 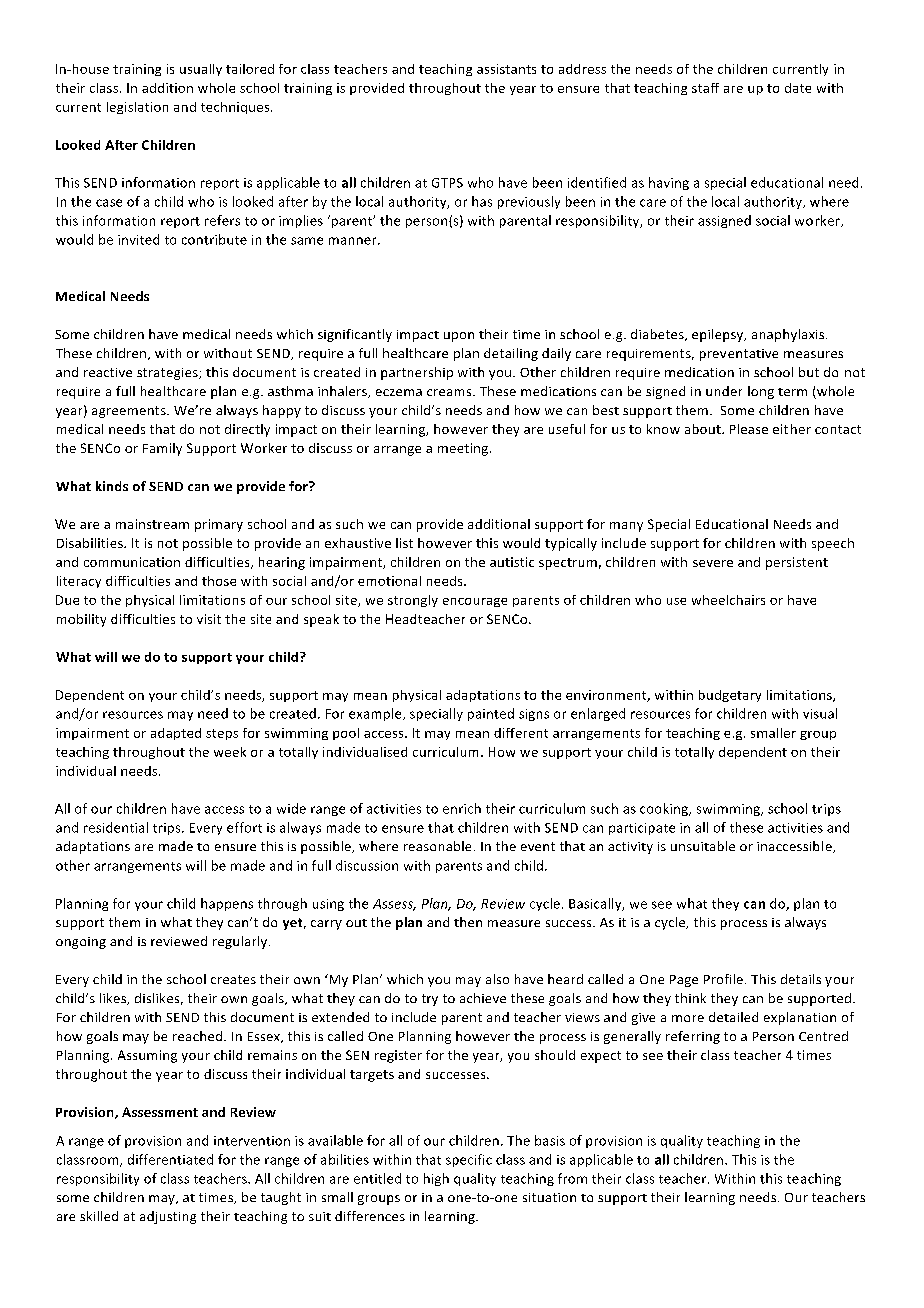 What do you see at coordinates (168, 1217) in the document?
I see `adjusting` at bounding box center [168, 1217].
